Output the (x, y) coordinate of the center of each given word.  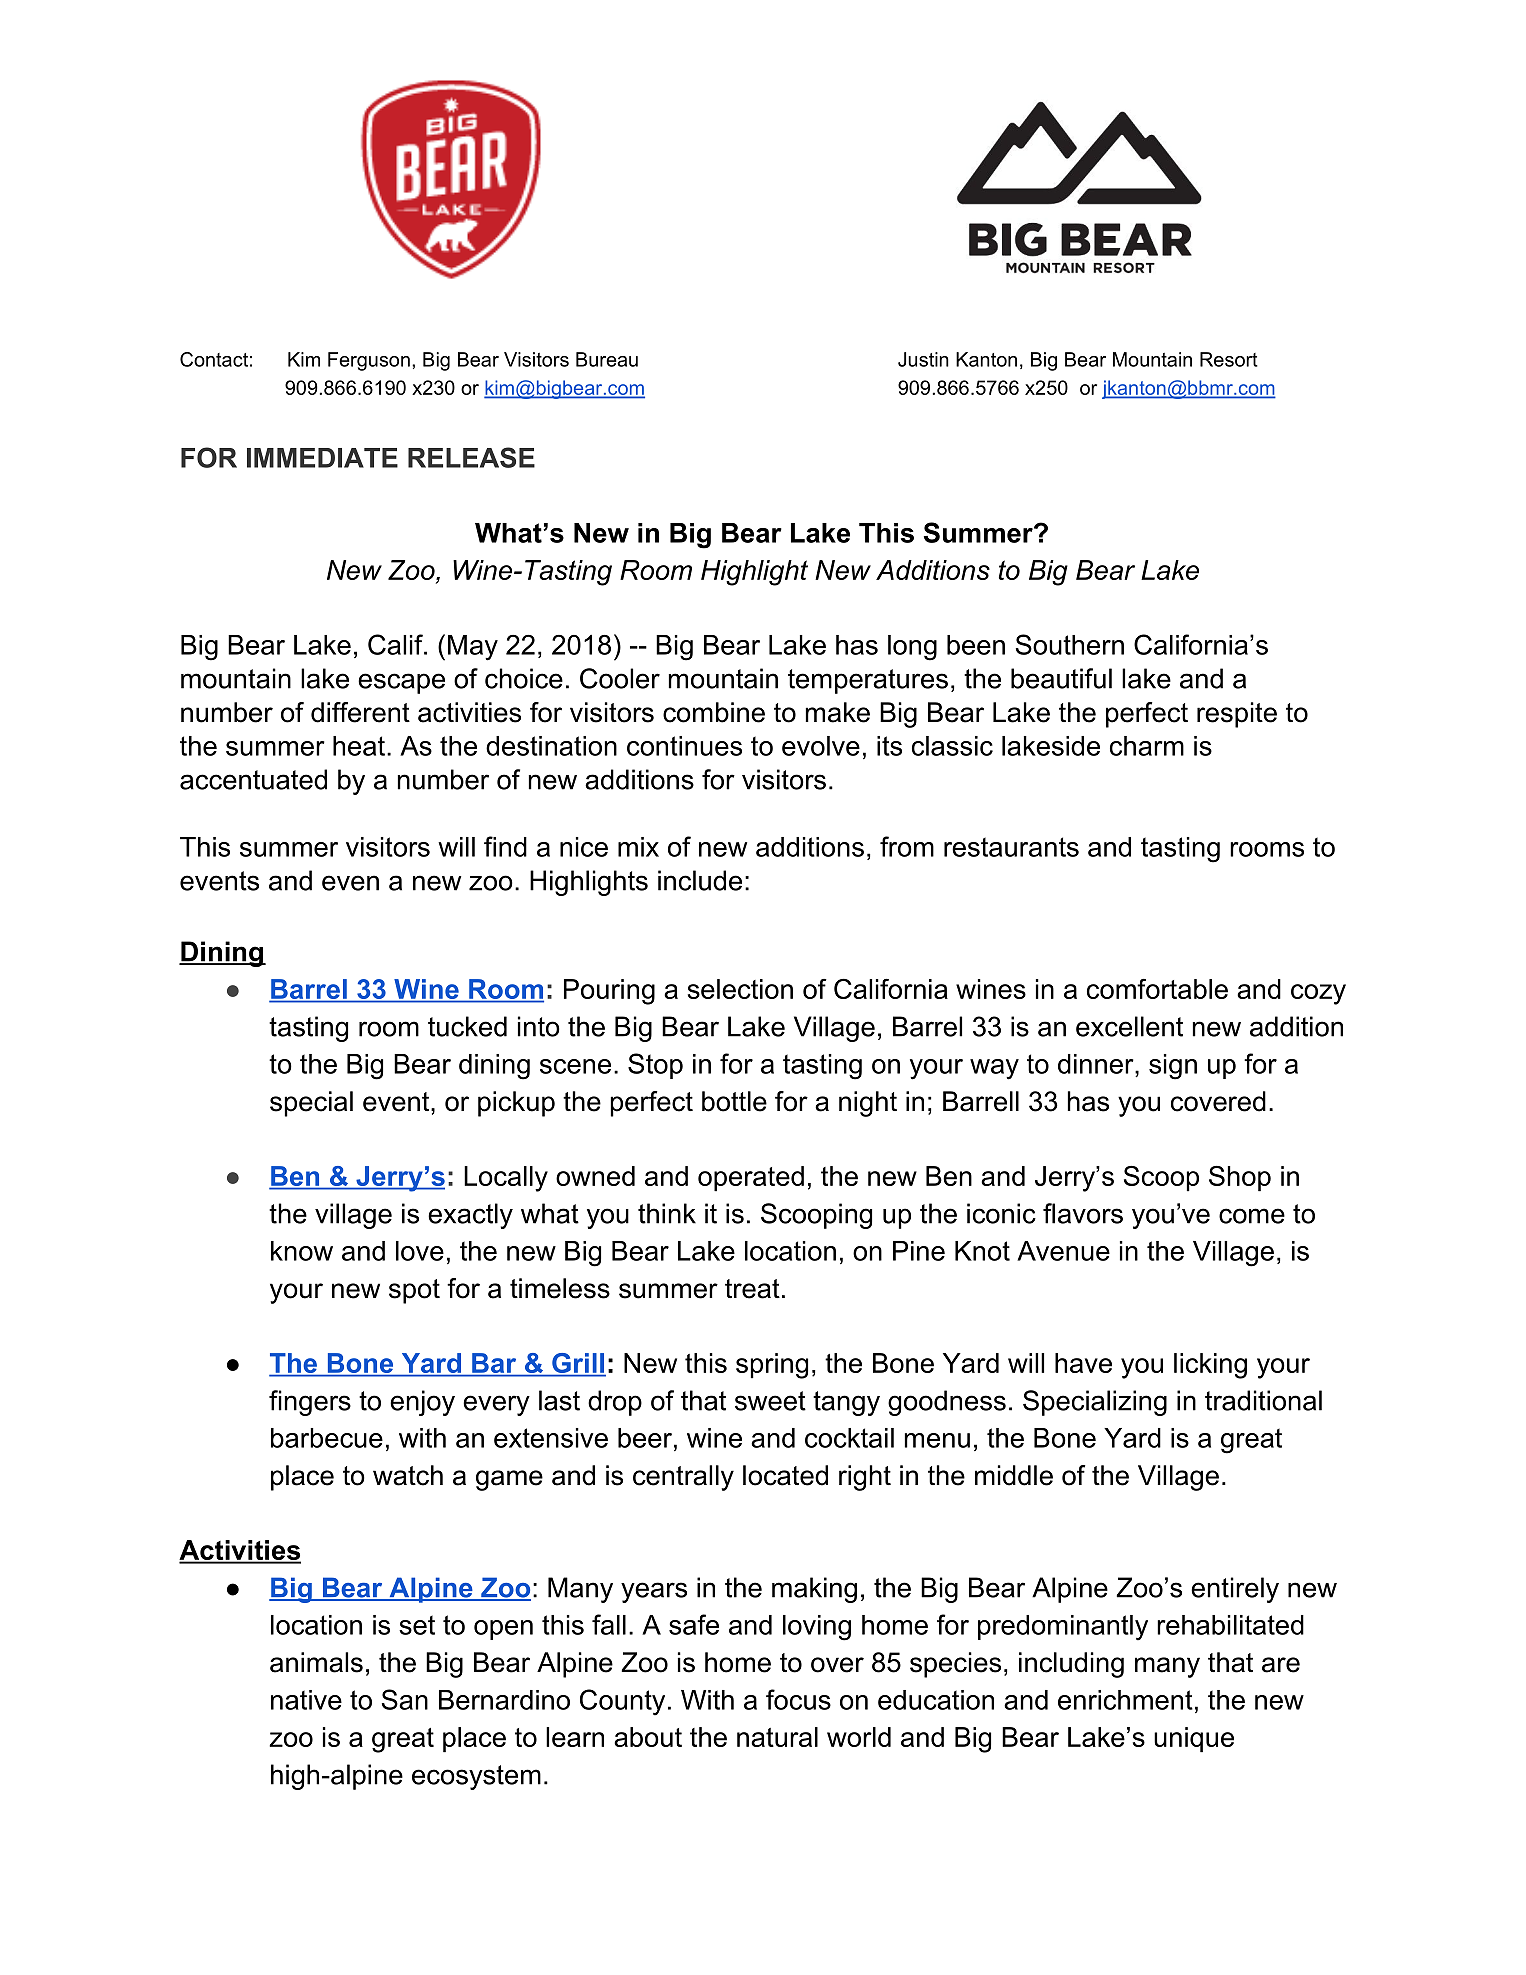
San (405, 1699)
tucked (467, 1026)
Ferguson (369, 361)
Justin (923, 359)
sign (1173, 1067)
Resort (1229, 359)
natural (777, 1737)
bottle (734, 1101)
